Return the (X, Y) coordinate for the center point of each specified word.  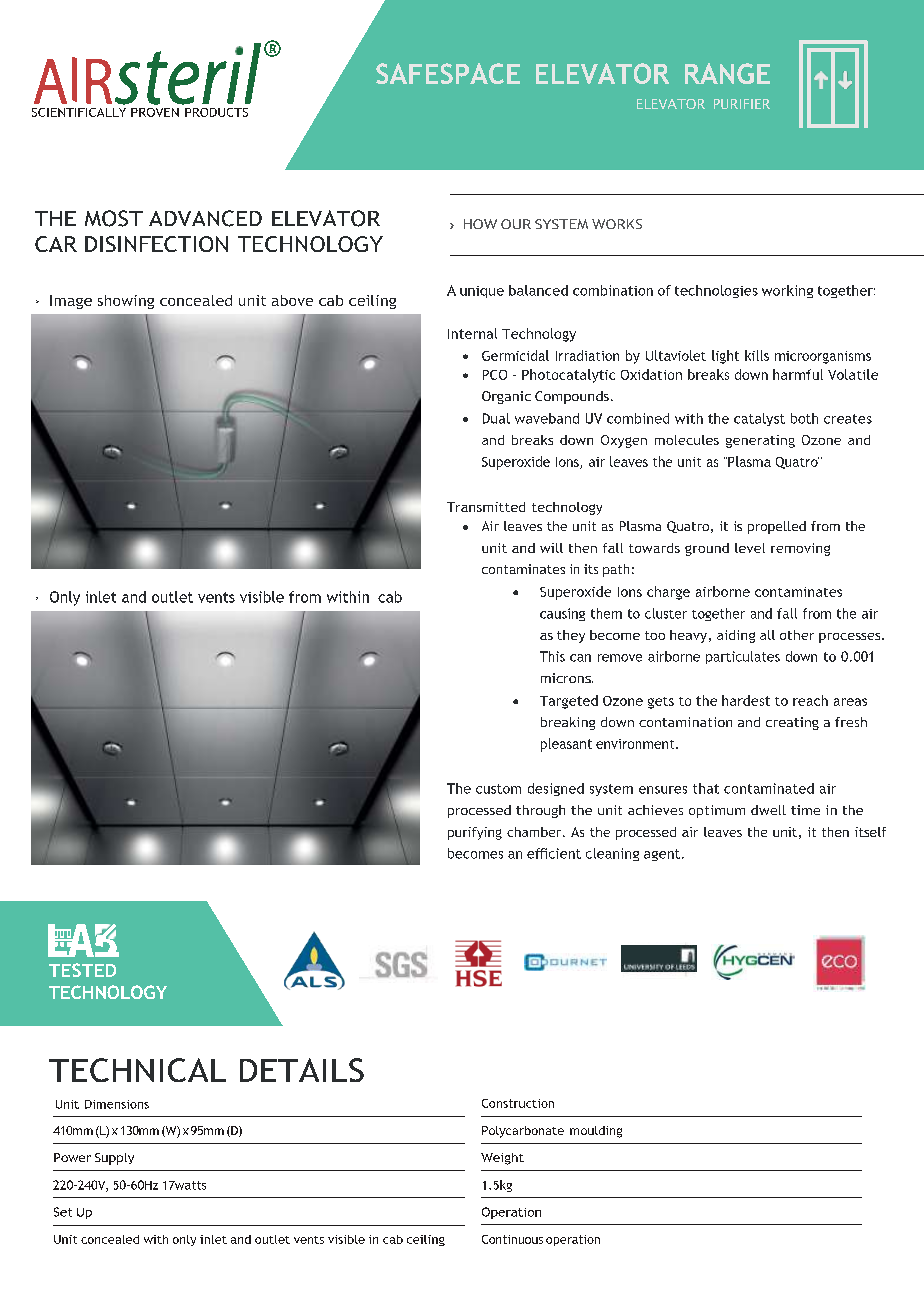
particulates (743, 657)
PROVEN (155, 112)
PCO (495, 375)
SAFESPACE (448, 73)
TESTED (82, 970)
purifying (475, 833)
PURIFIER (742, 104)
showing (126, 302)
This (552, 656)
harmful (798, 374)
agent (662, 855)
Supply (114, 1159)
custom (498, 789)
